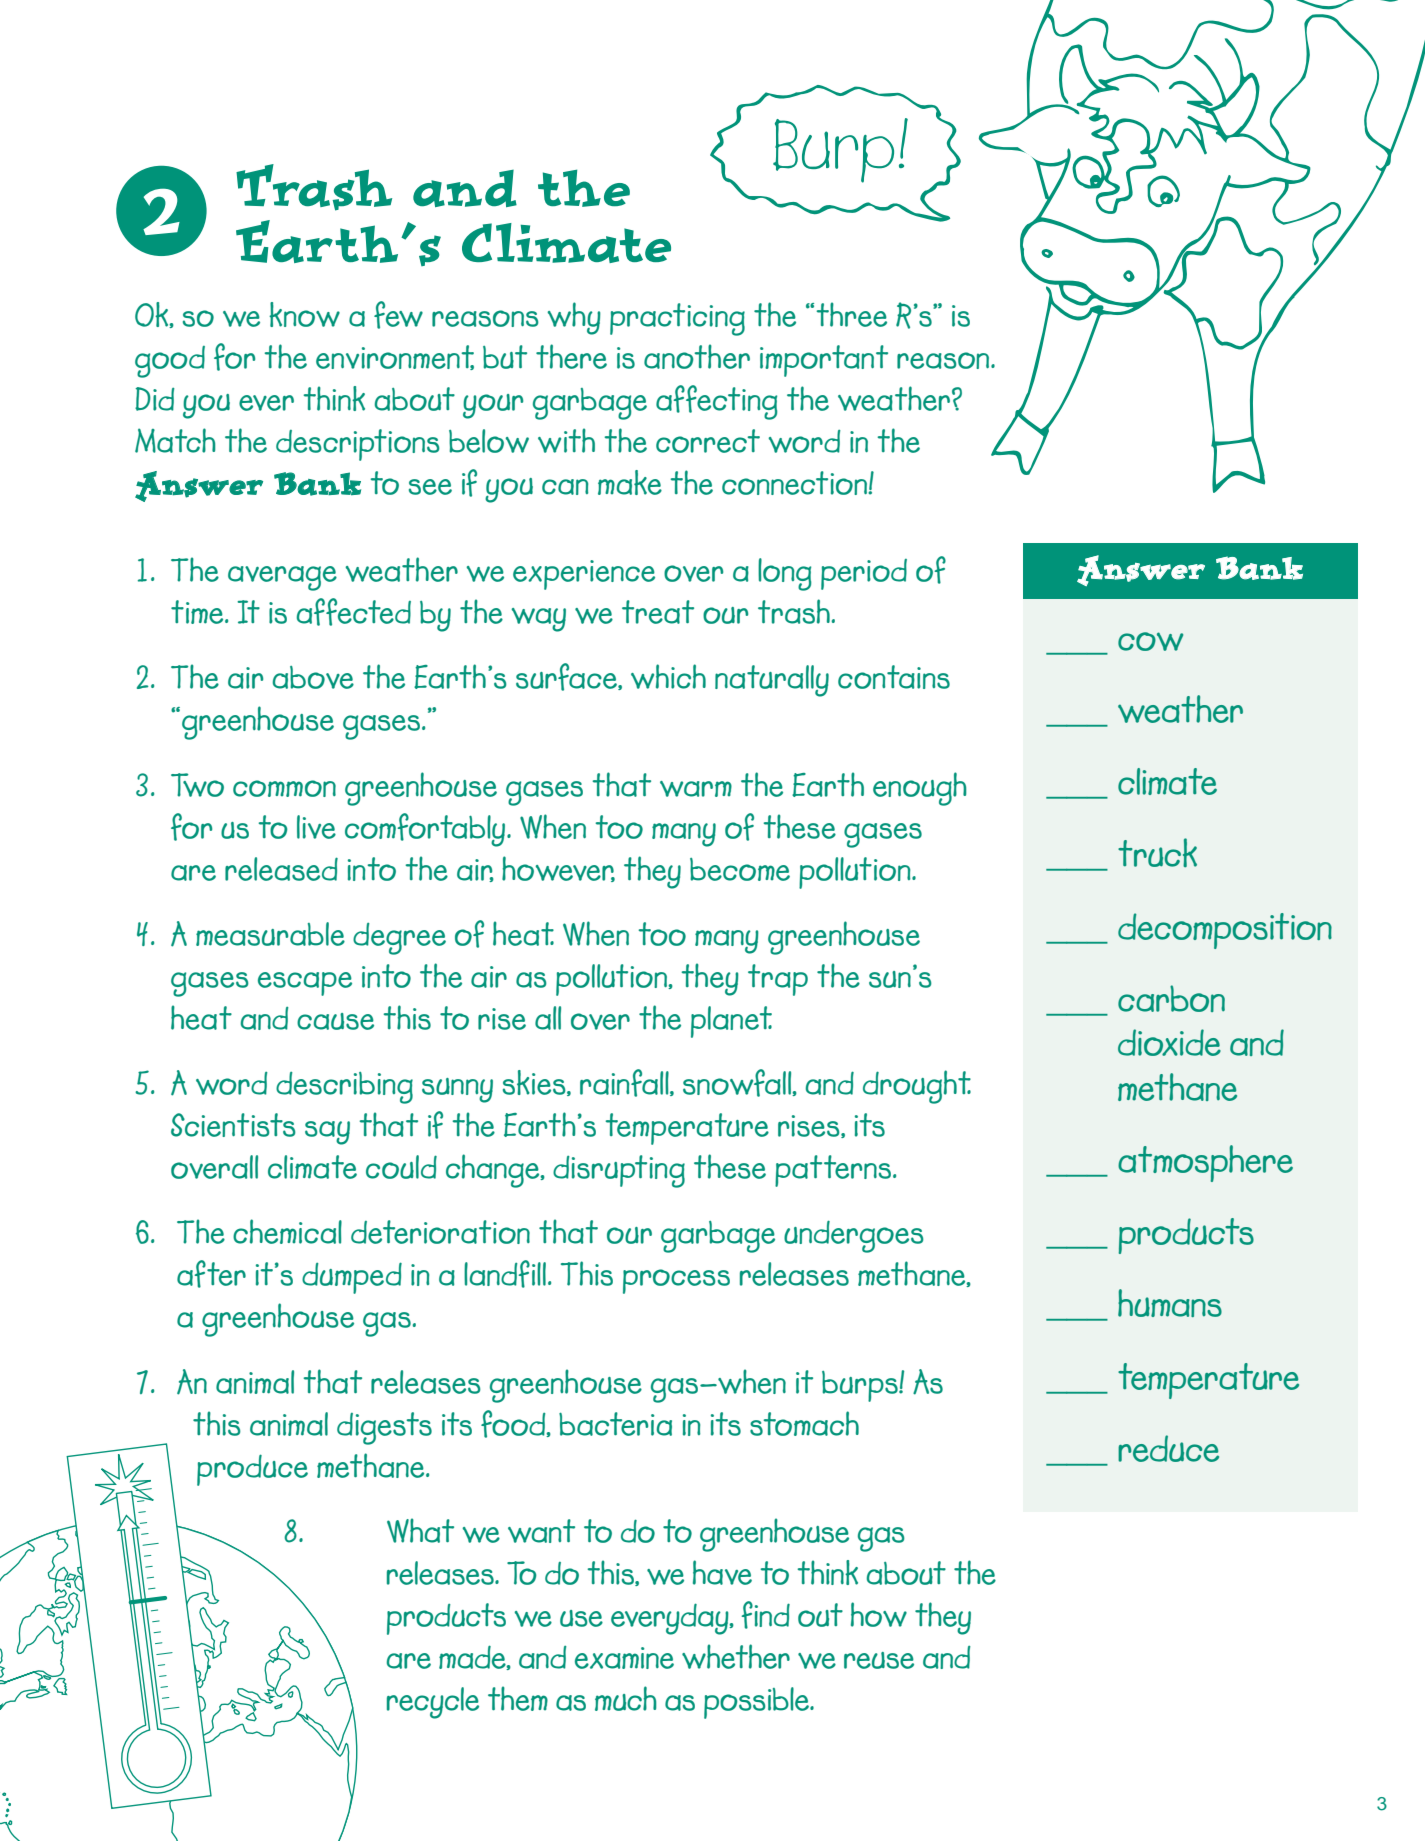  Describe the element at coordinates (287, 1231) in the image. I see `chemical` at that location.
